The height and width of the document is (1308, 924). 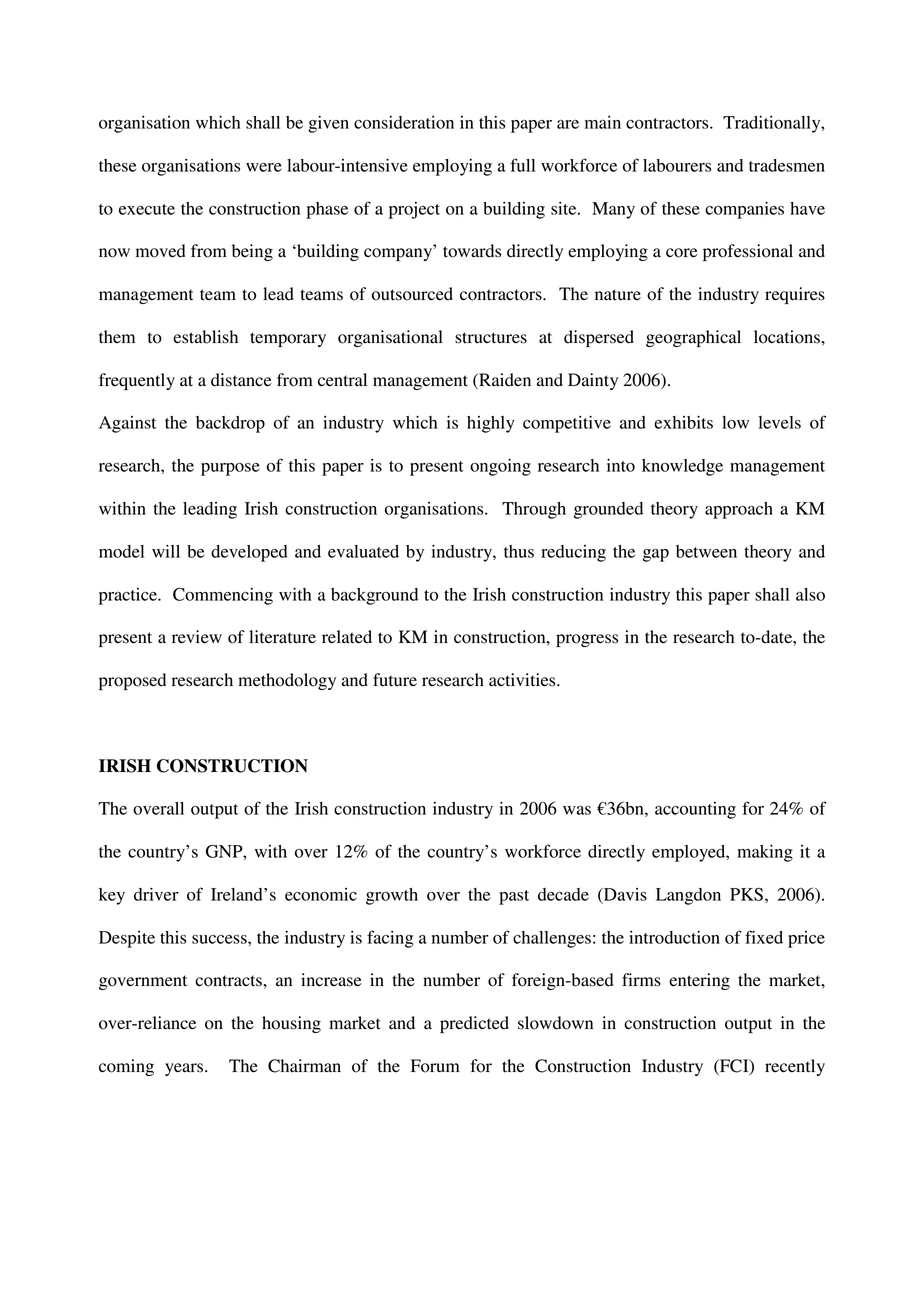 What do you see at coordinates (156, 894) in the document?
I see `driver` at bounding box center [156, 894].
